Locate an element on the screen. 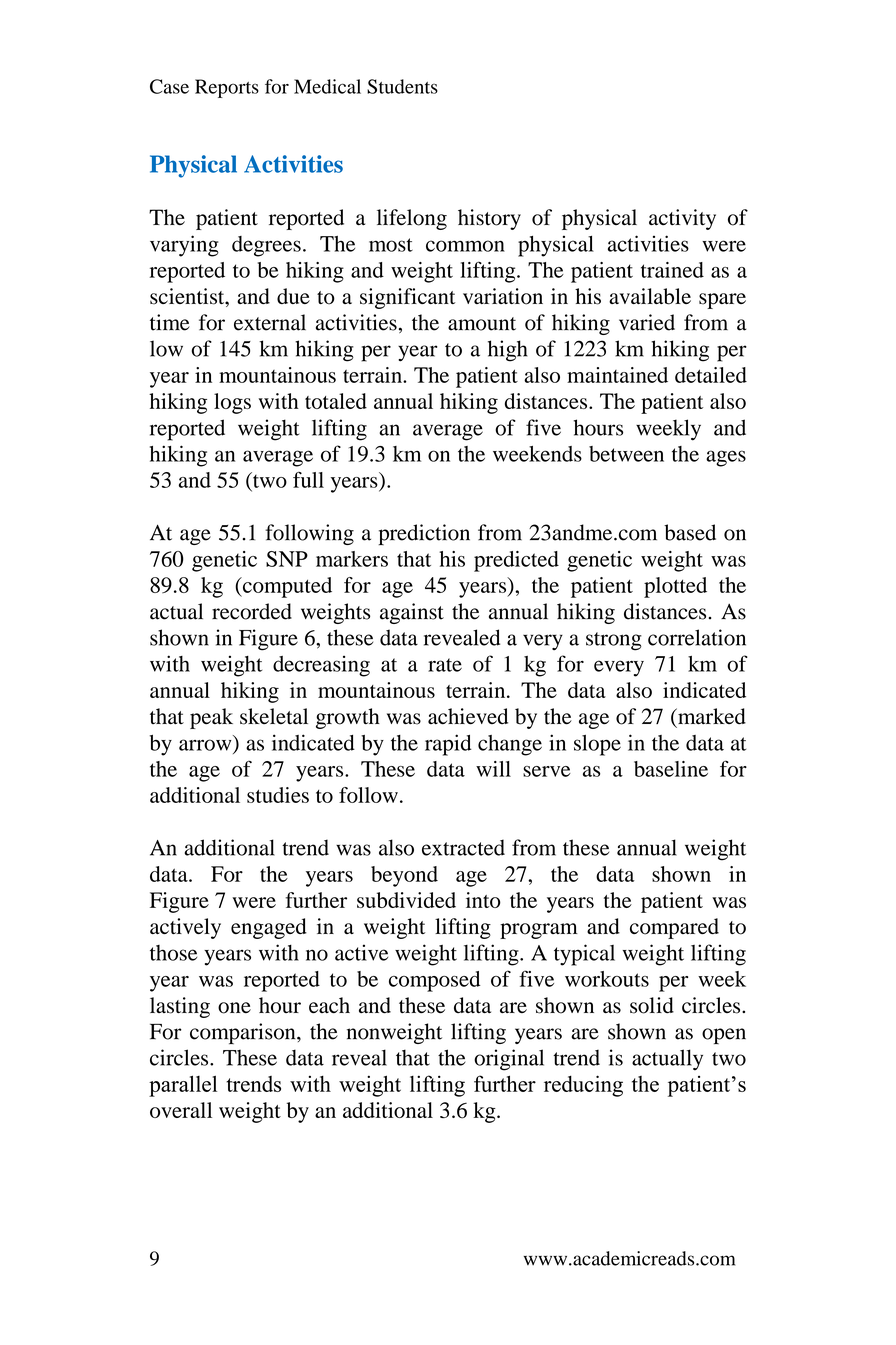 This screenshot has width=896, height=1345. comparison is located at coordinates (244, 1033).
